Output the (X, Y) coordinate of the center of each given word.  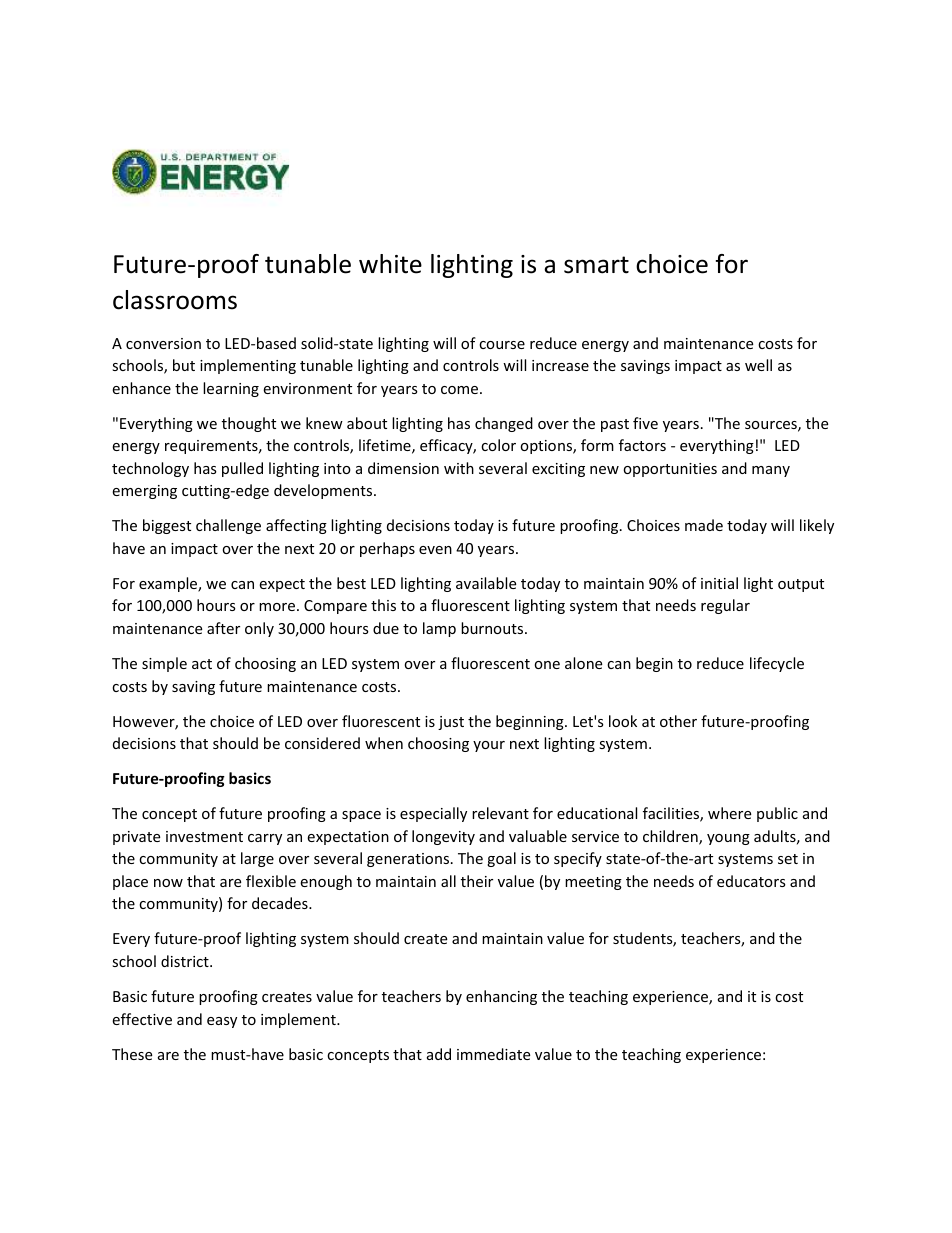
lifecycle (777, 664)
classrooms (175, 300)
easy (222, 1022)
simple (164, 664)
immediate (493, 1054)
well (758, 365)
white (390, 264)
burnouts (493, 628)
